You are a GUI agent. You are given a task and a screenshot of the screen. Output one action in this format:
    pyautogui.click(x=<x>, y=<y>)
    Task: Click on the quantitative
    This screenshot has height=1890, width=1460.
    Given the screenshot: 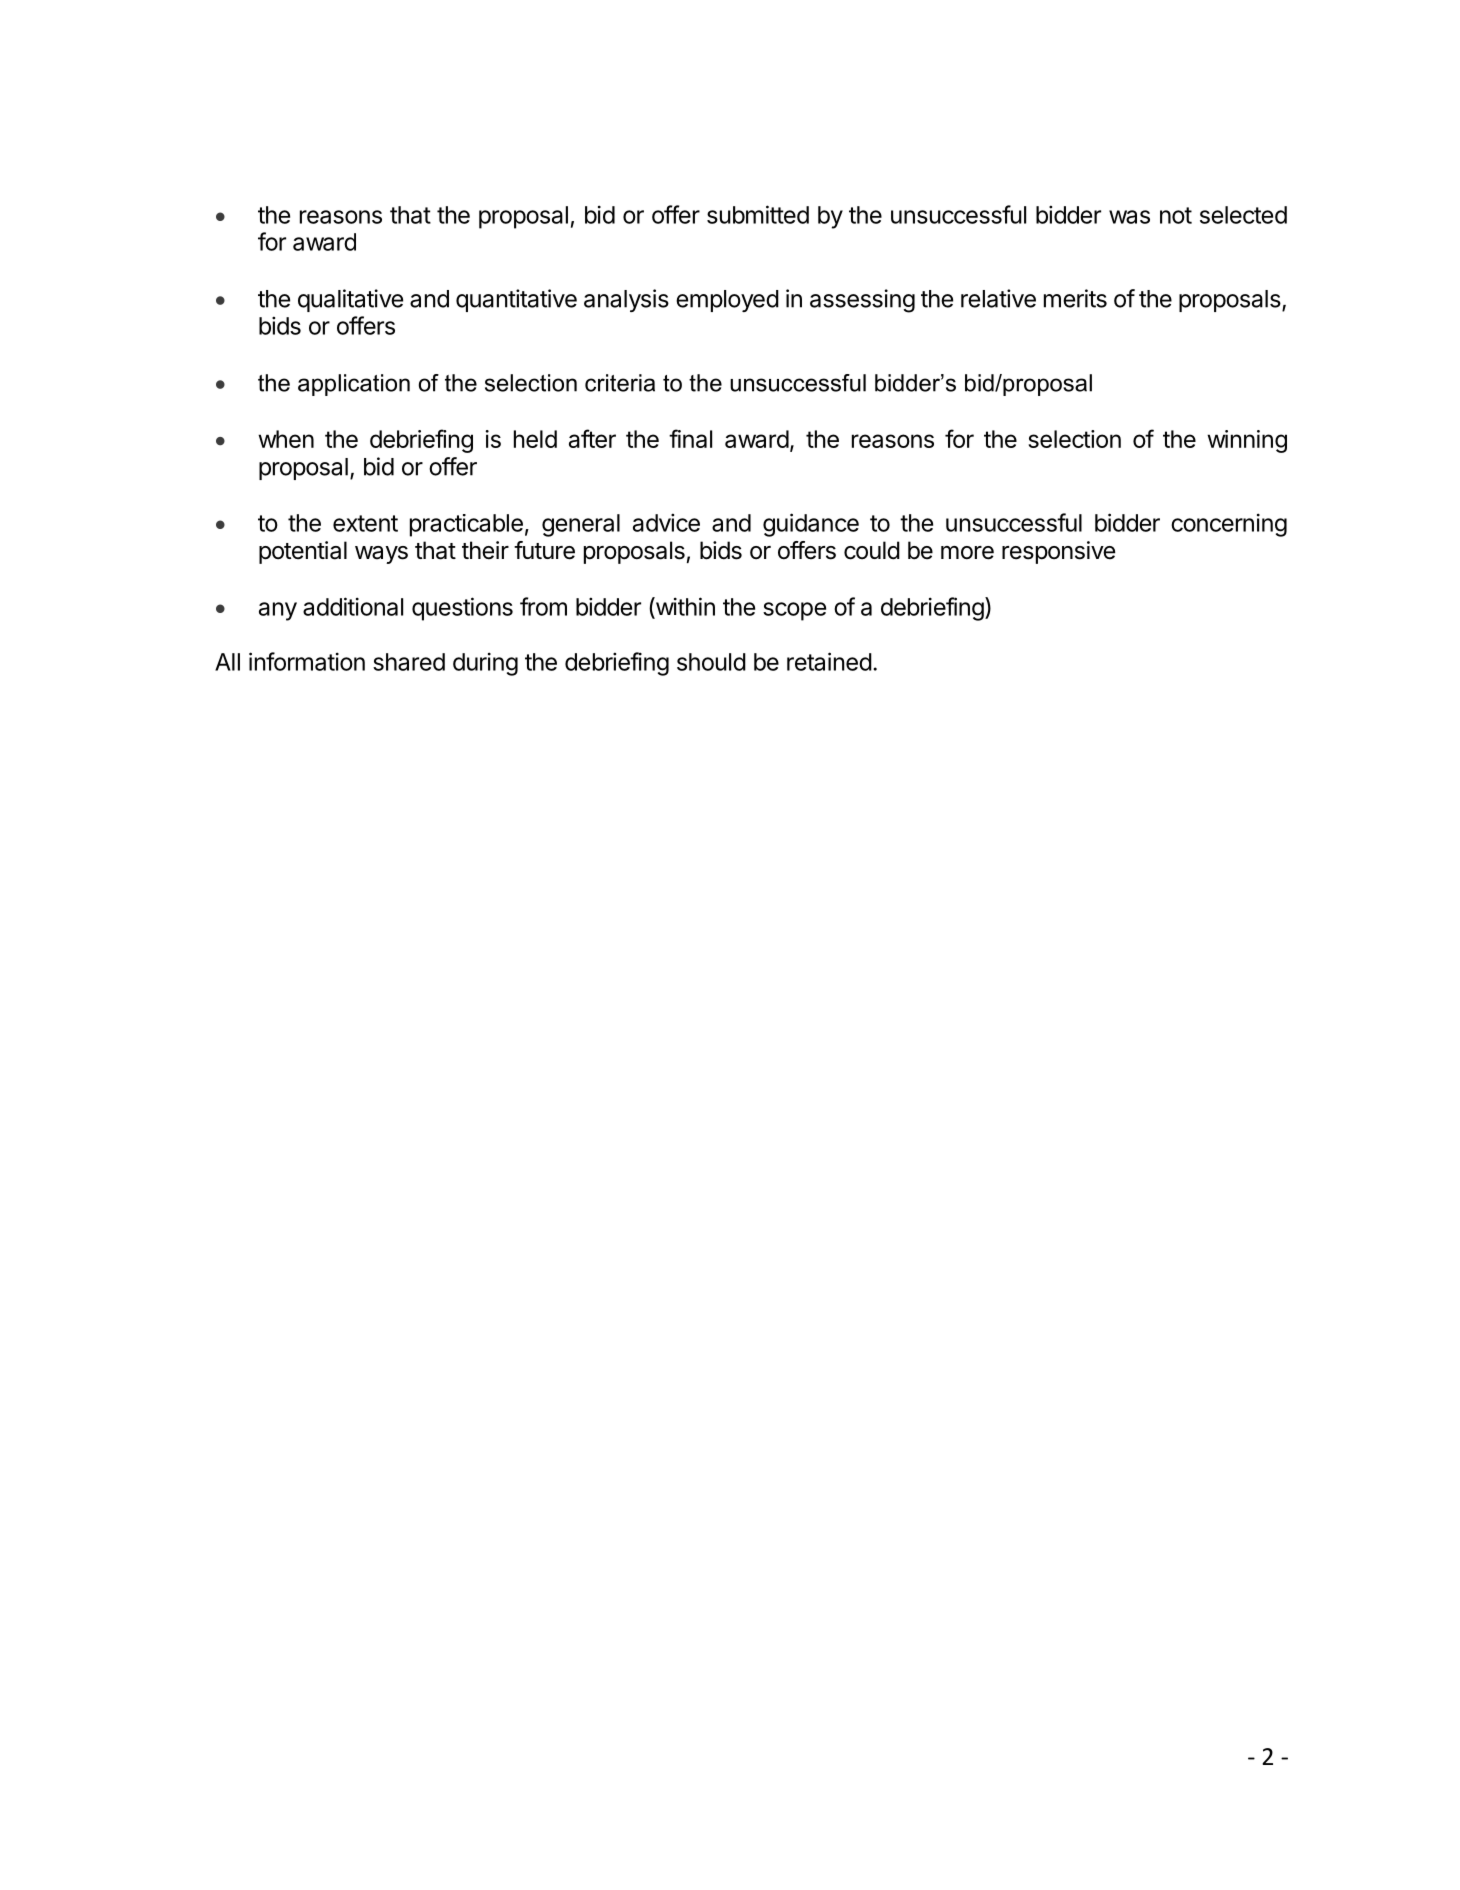 What is the action you would take?
    pyautogui.click(x=516, y=300)
